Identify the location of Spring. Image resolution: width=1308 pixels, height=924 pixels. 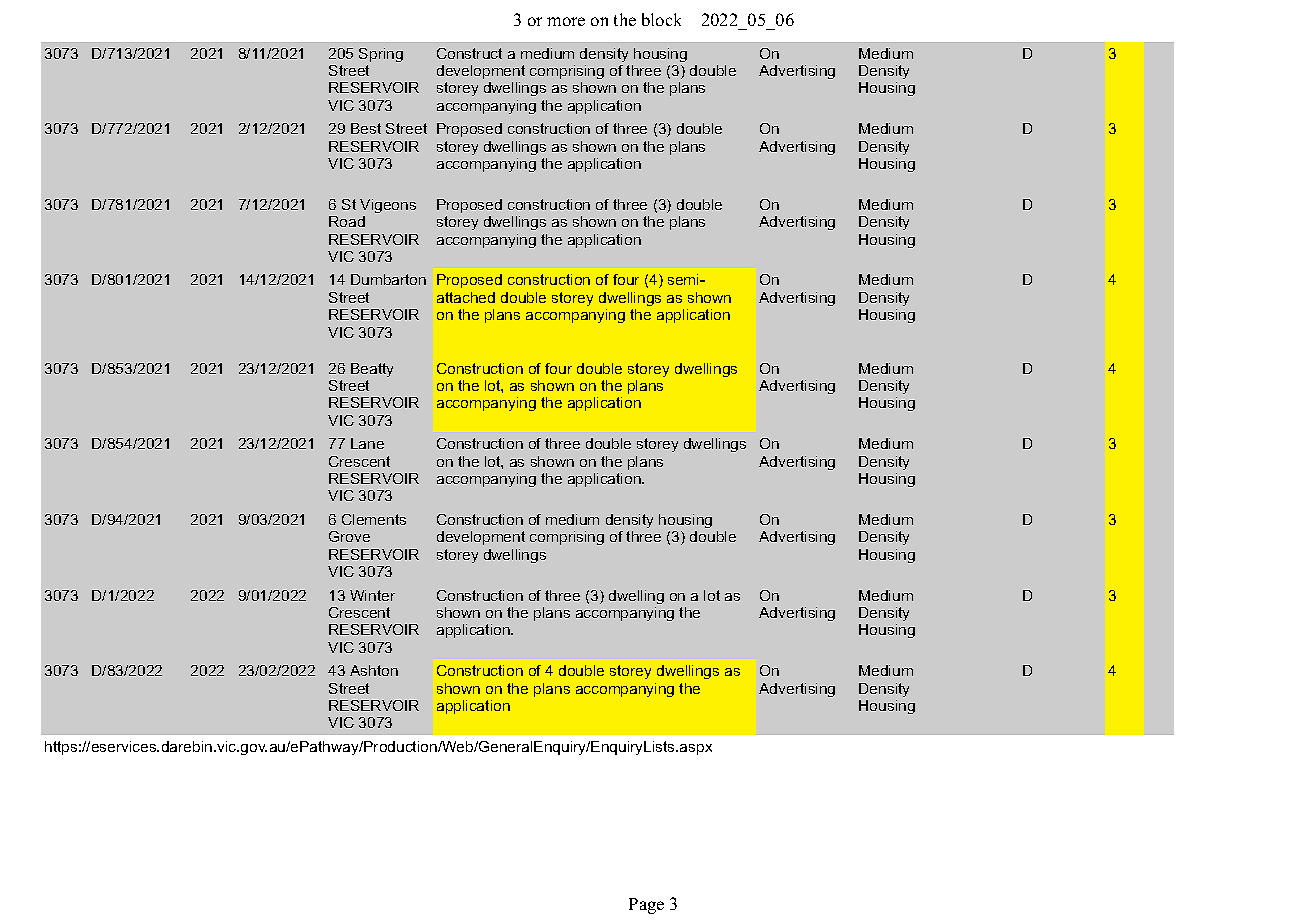
(381, 55).
